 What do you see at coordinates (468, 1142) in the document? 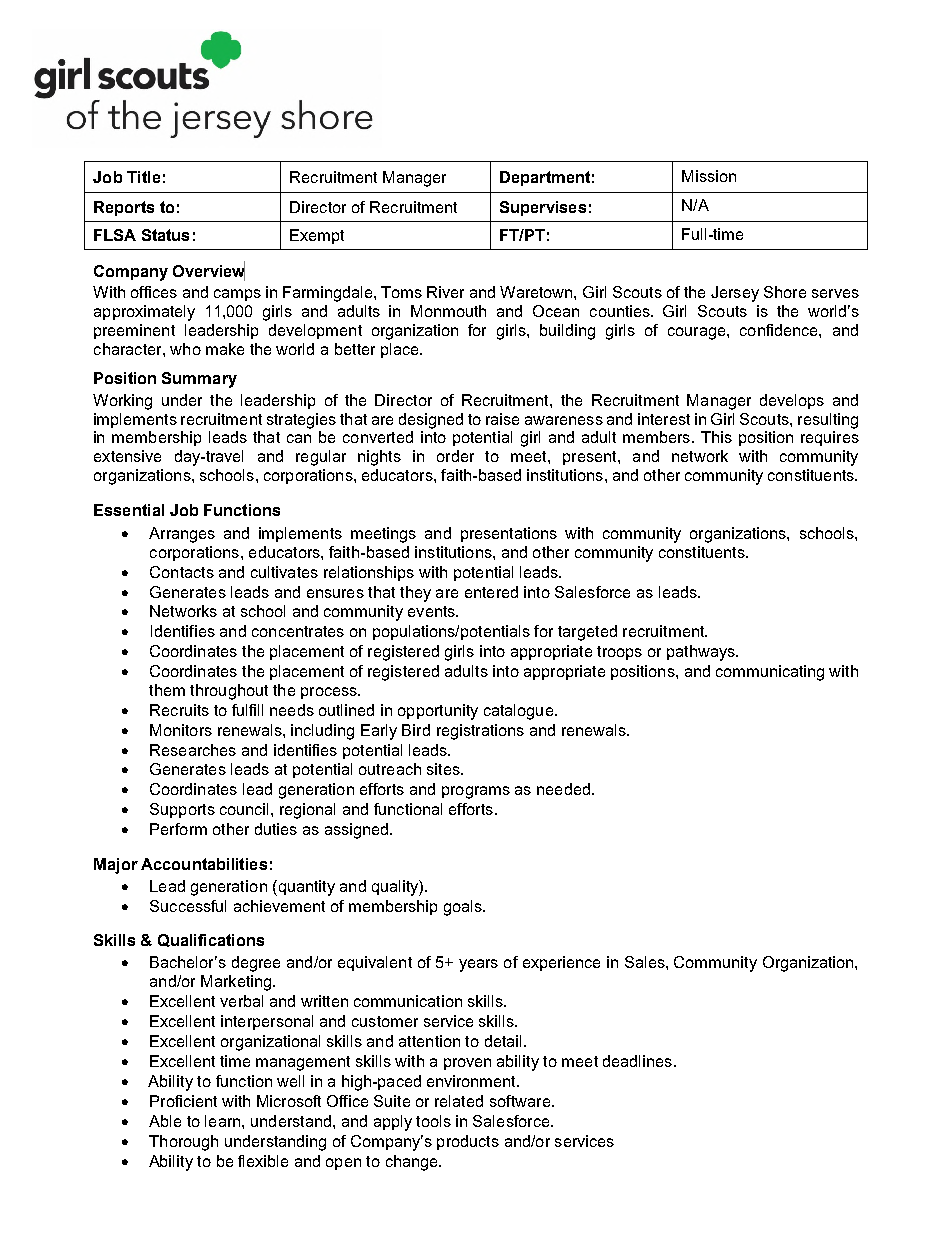
I see `products` at bounding box center [468, 1142].
